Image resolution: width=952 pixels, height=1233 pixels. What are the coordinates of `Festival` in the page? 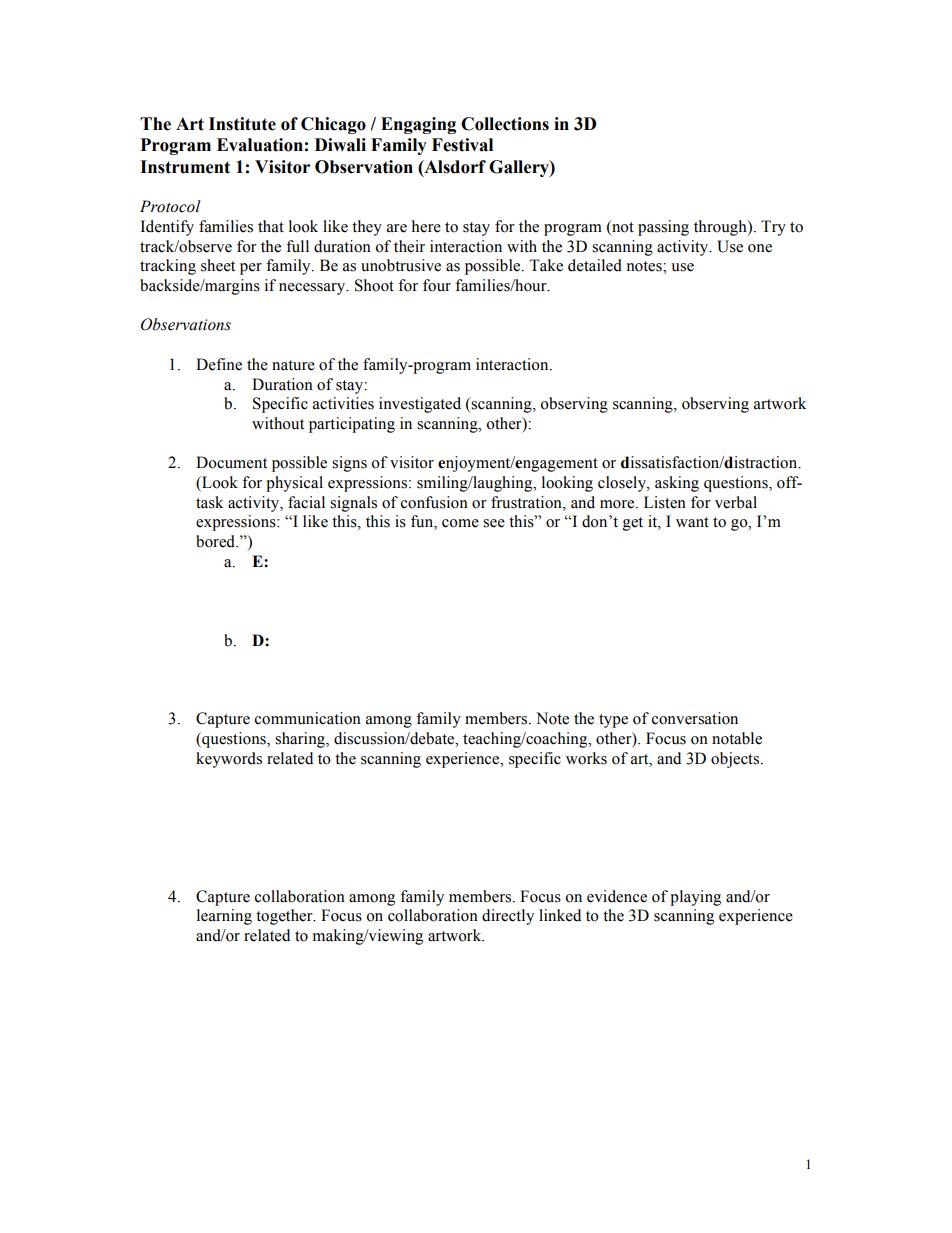 It's located at (462, 145).
